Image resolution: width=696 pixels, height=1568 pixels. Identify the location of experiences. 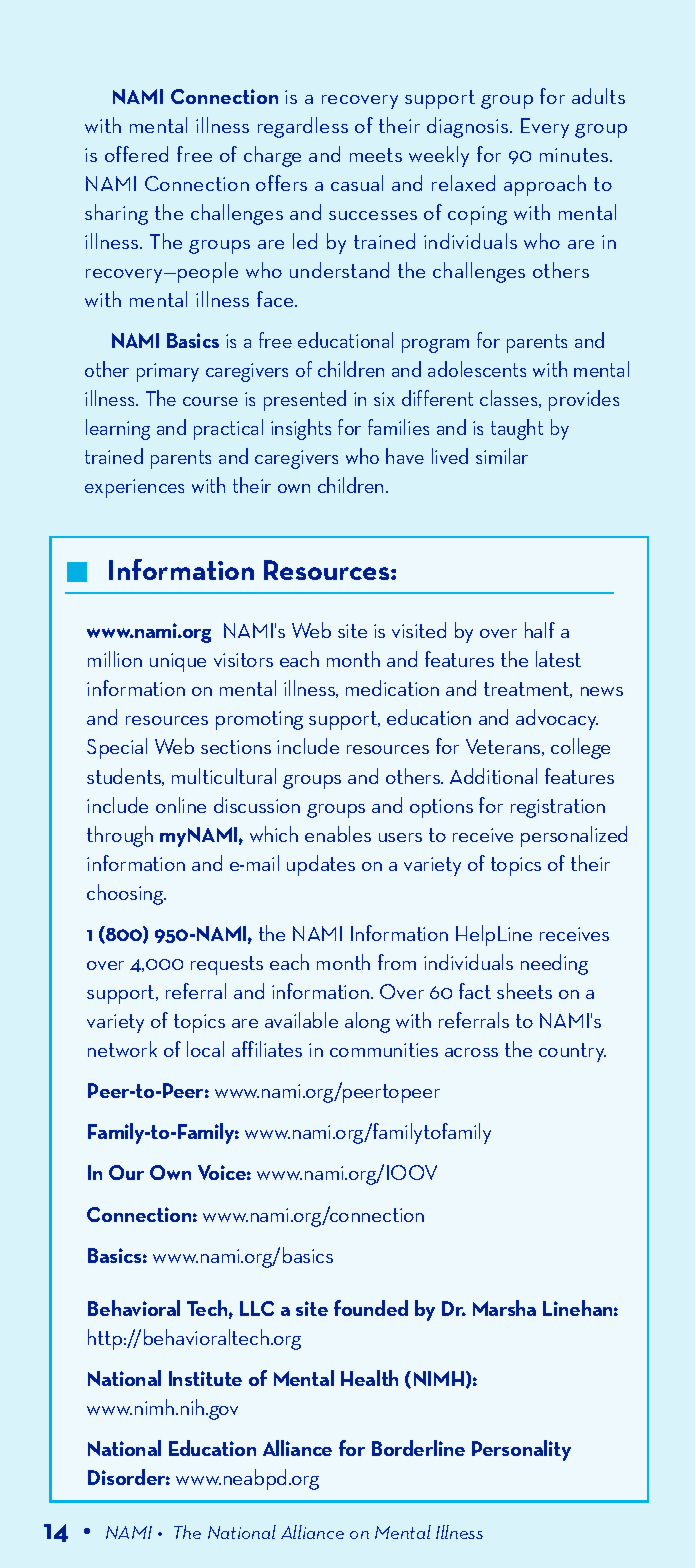
(134, 488).
